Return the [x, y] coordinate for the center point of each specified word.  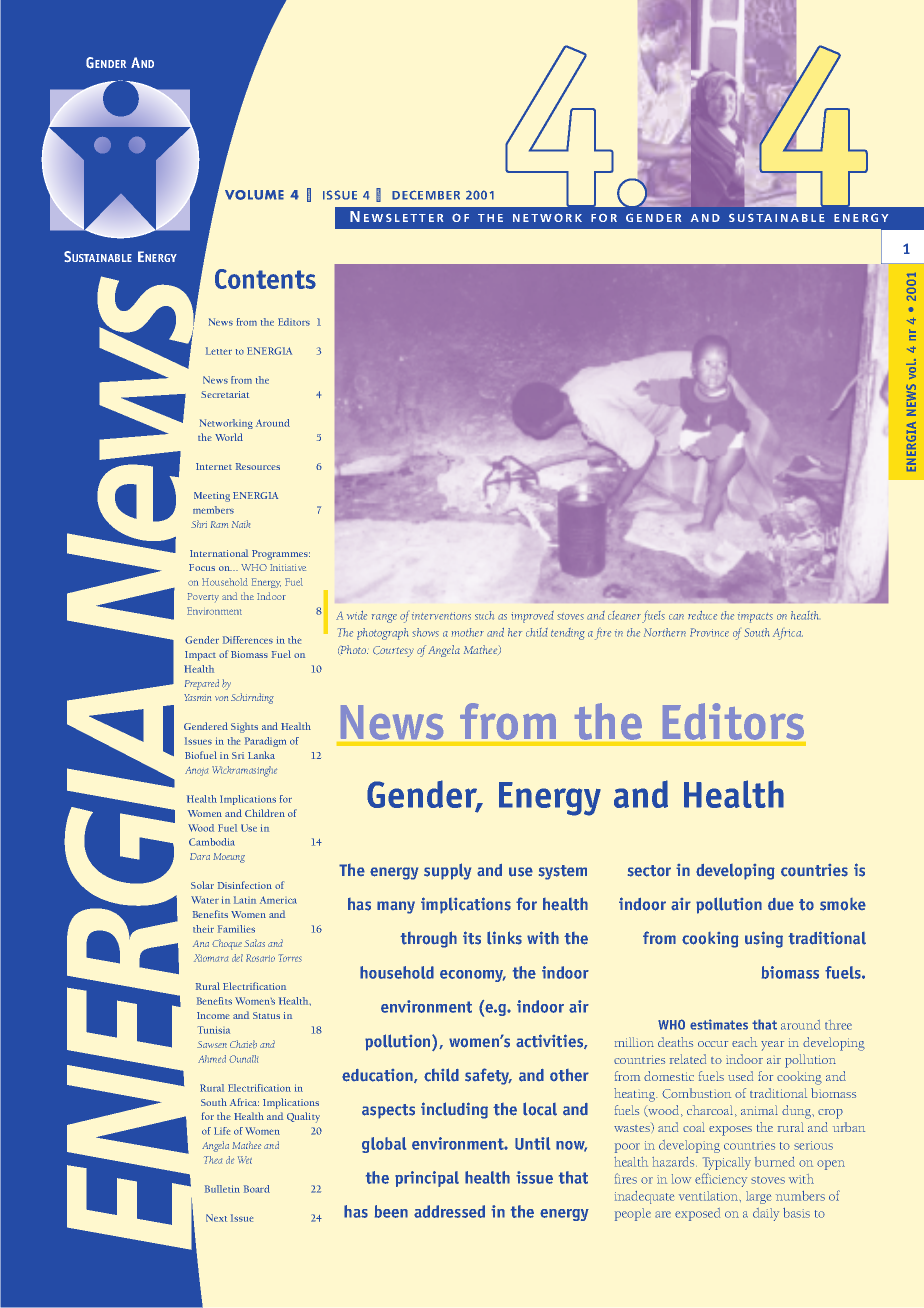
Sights [244, 727]
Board [257, 1189]
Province [709, 632]
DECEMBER [426, 195]
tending [568, 634]
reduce [702, 615]
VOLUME [254, 195]
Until [532, 1143]
